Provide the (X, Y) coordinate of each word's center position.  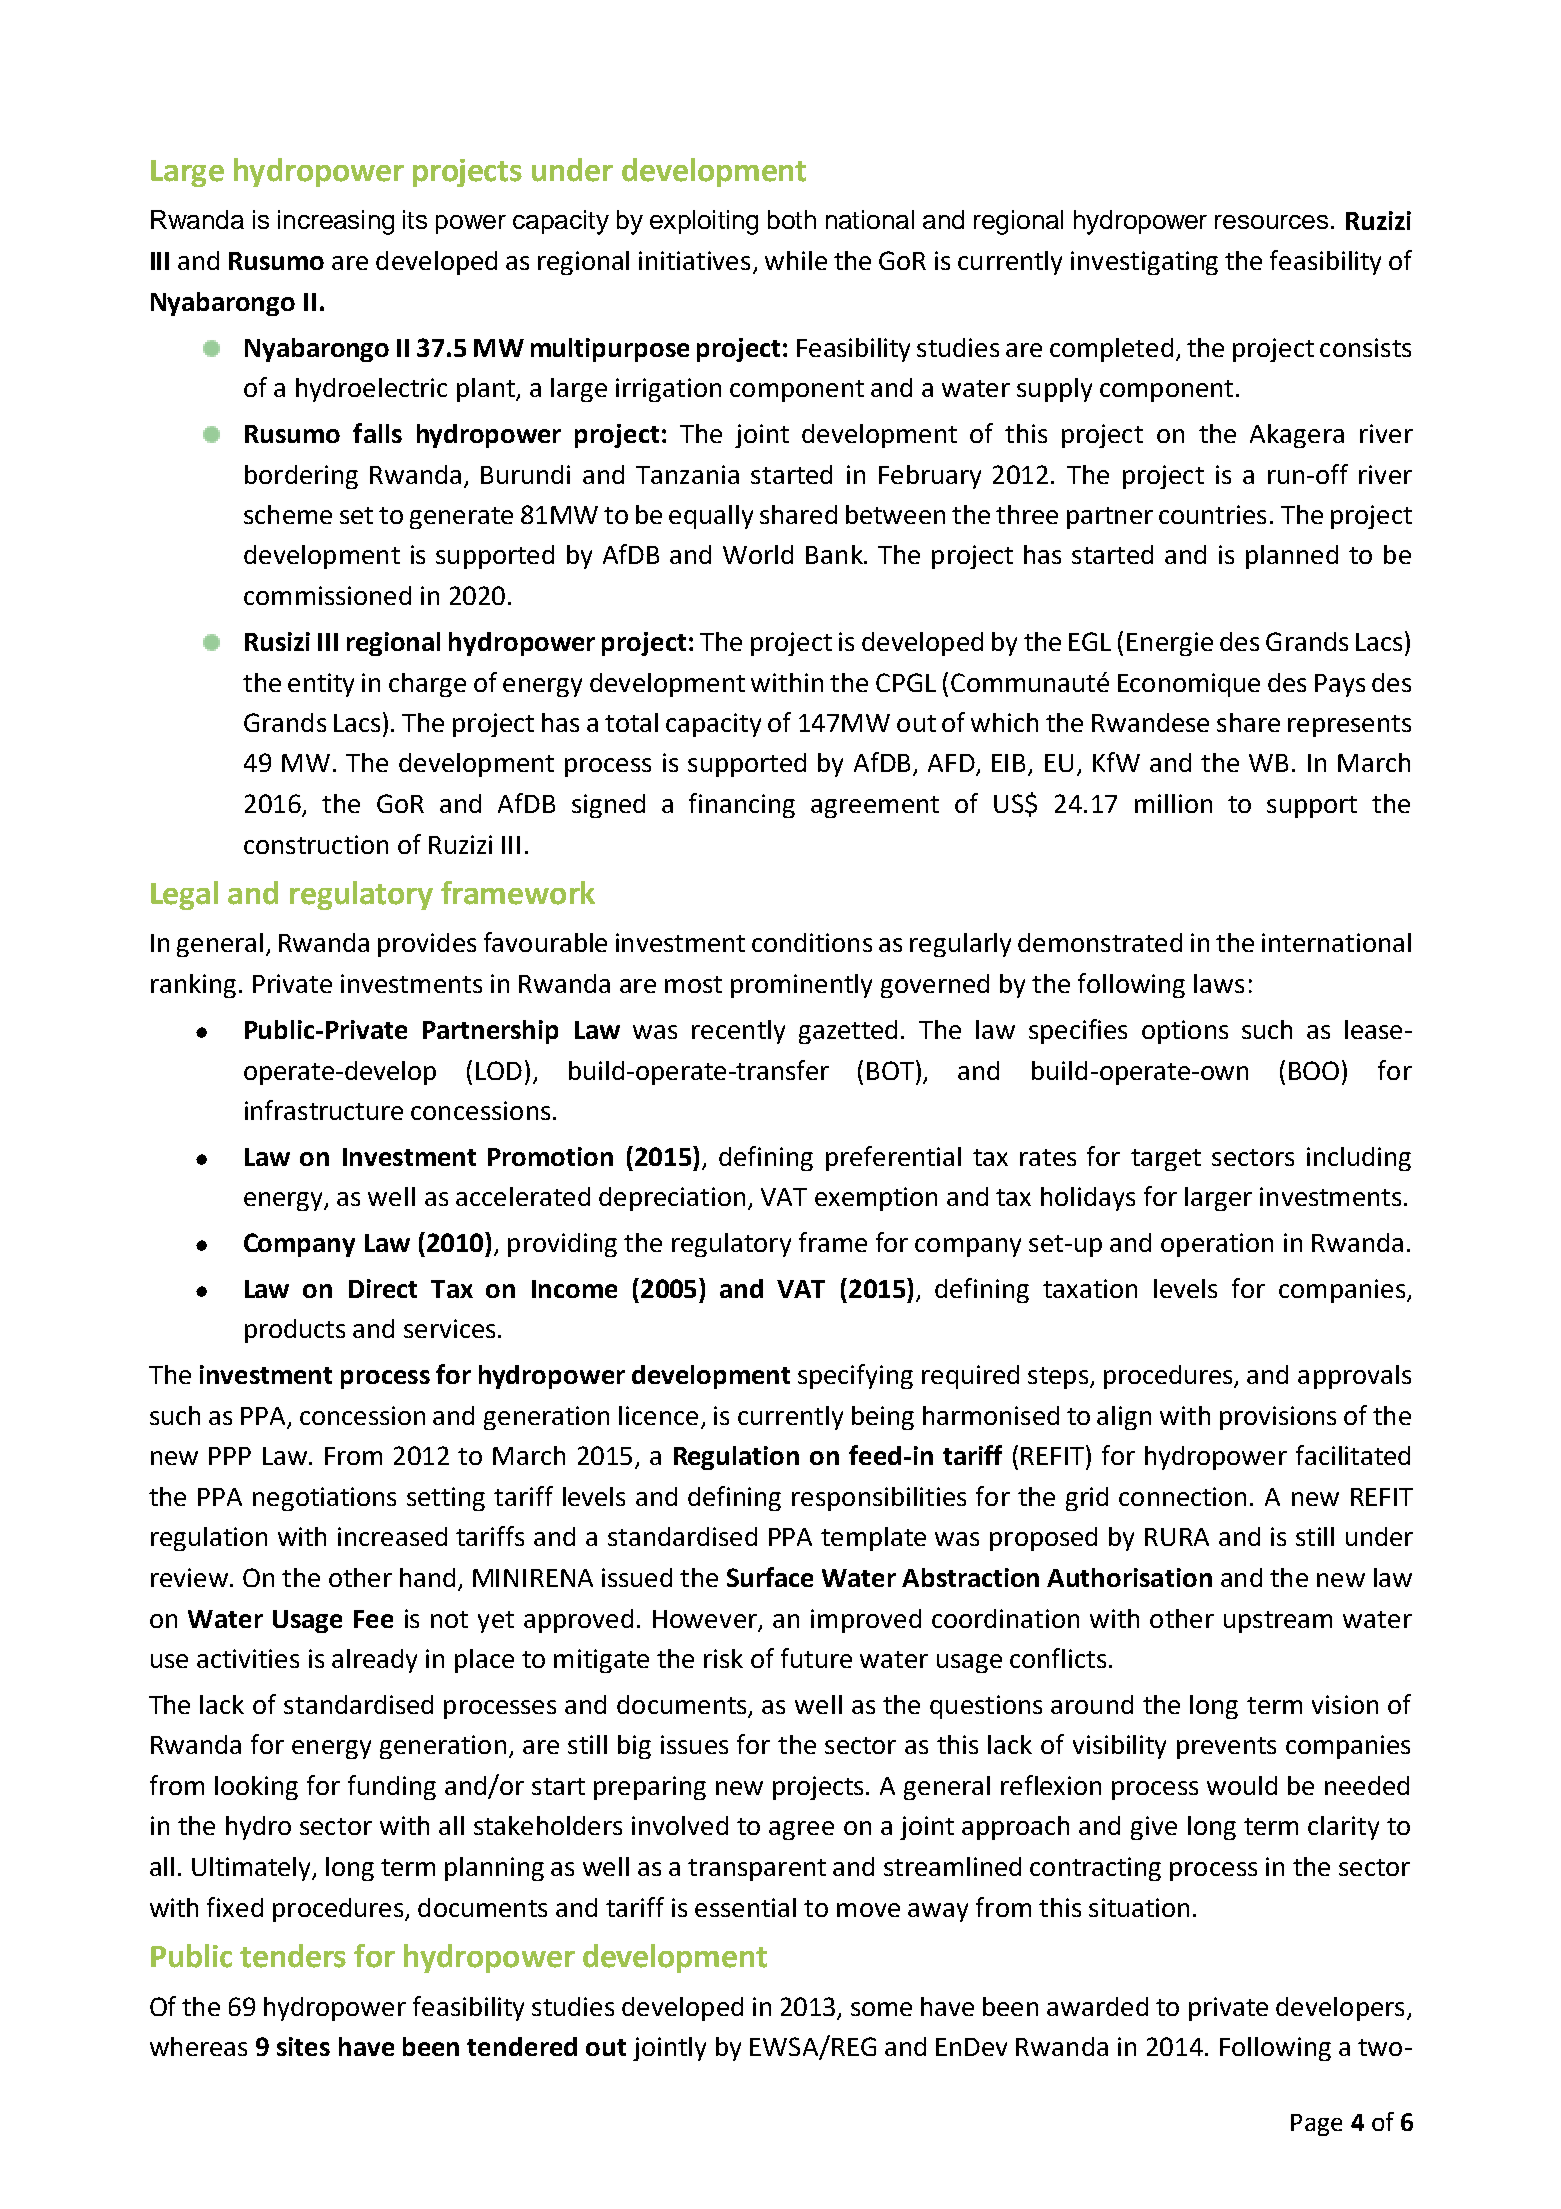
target (1166, 1160)
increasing (336, 222)
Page (1316, 2125)
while (796, 260)
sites (303, 2046)
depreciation (672, 1199)
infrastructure (324, 1110)
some (881, 2009)
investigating (1144, 263)
